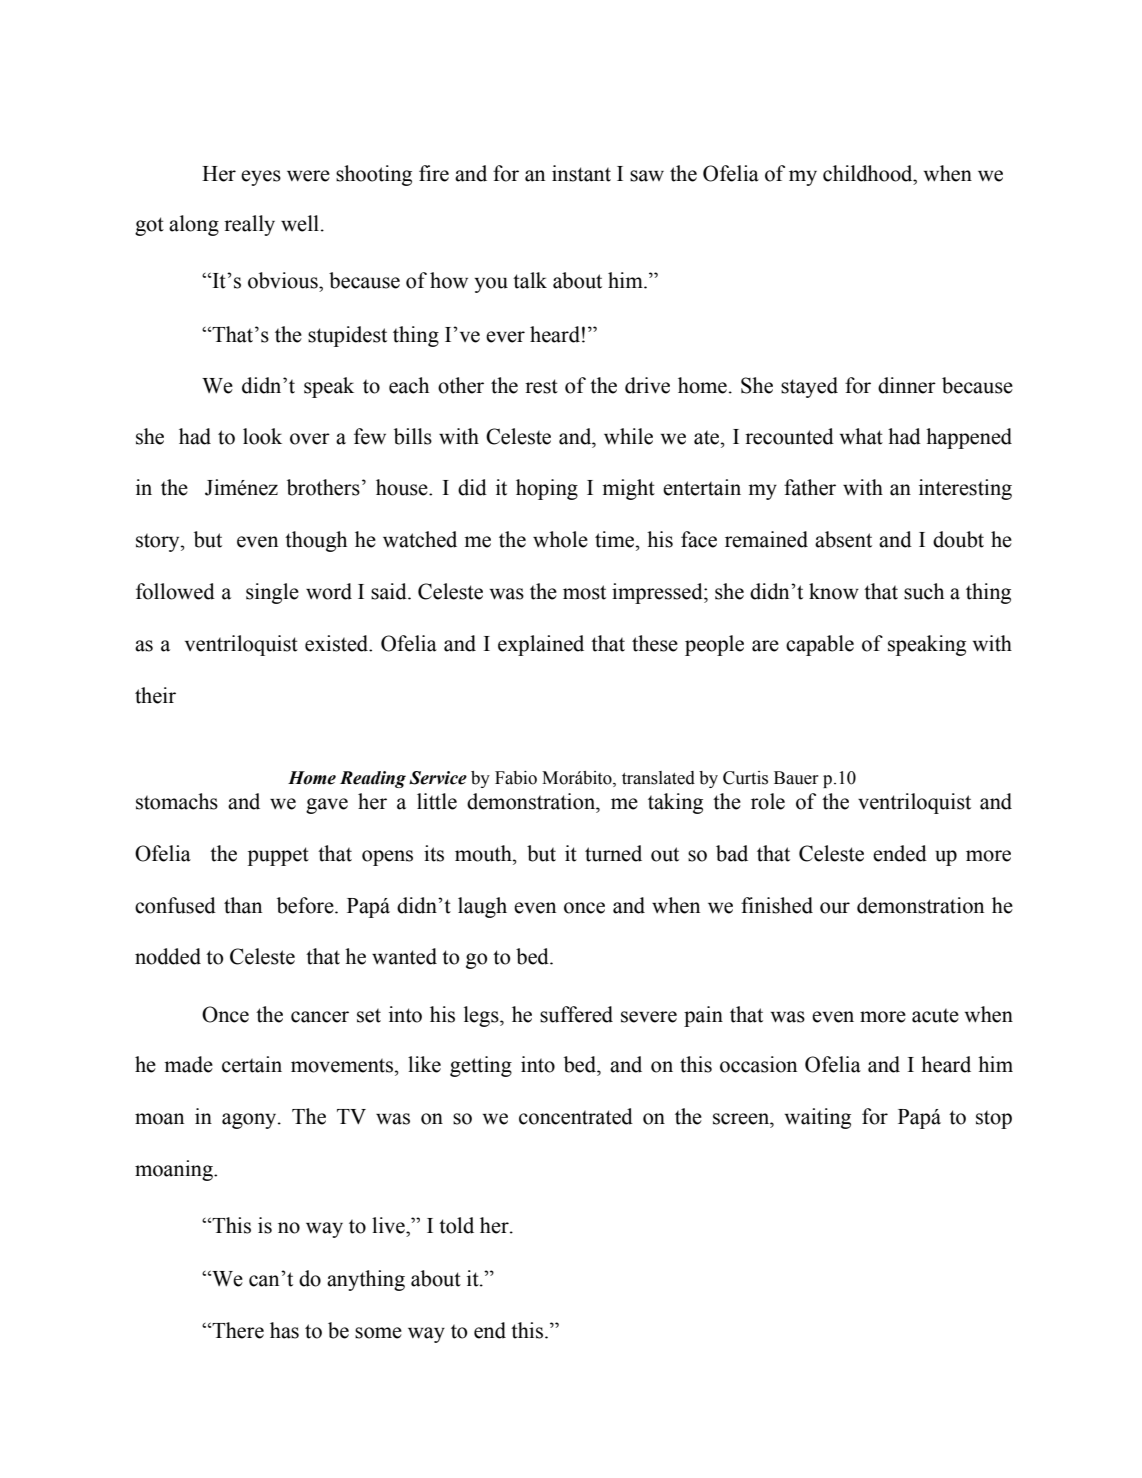 The image size is (1142, 1478). Describe the element at coordinates (237, 1330) in the page. I see `There` at that location.
